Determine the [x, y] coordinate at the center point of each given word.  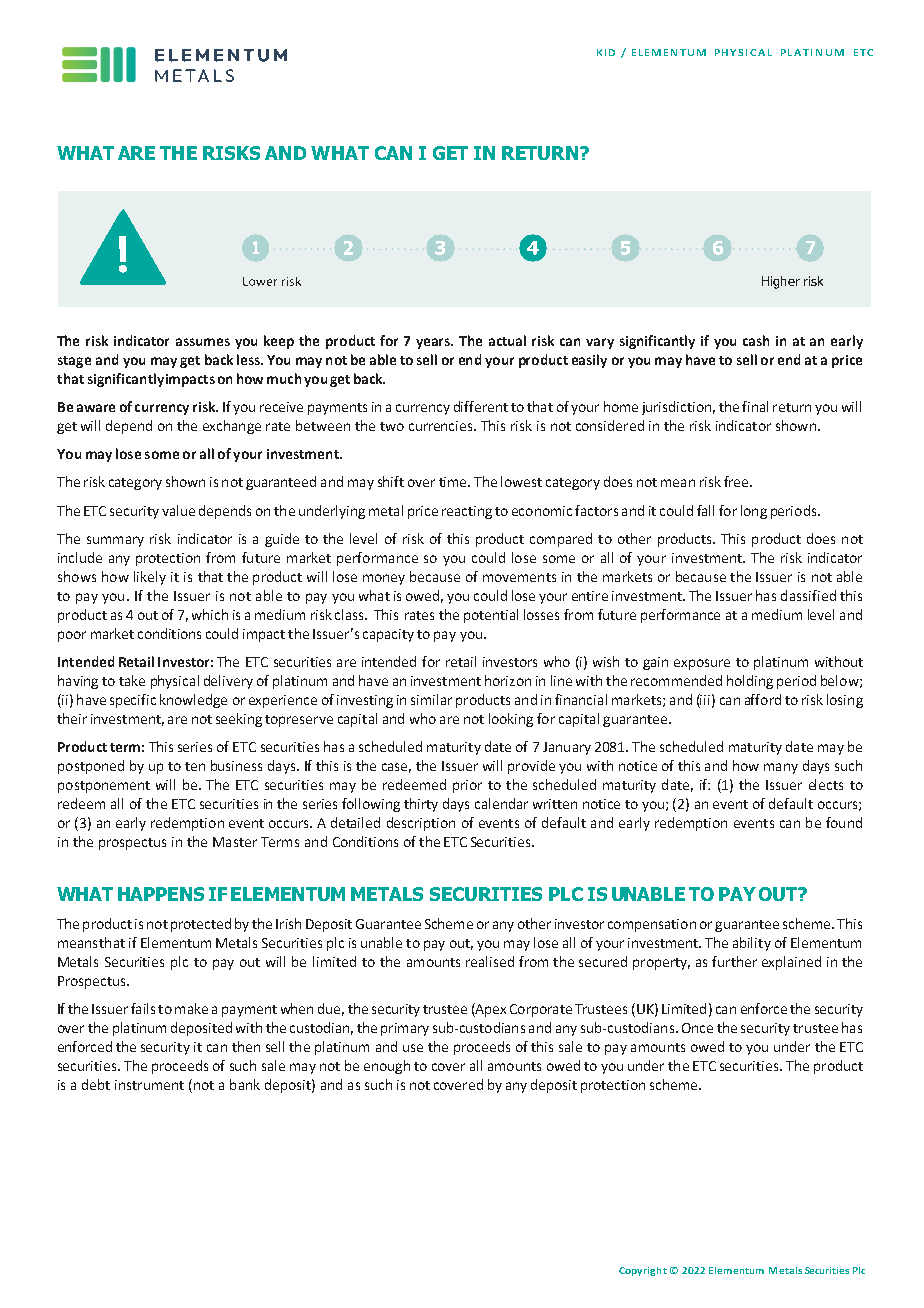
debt [96, 1084]
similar [431, 699]
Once [697, 1028]
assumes [203, 342]
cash [756, 340]
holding [750, 682]
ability [752, 944]
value [178, 510]
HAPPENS [161, 894]
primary [405, 1029]
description [421, 824]
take [132, 680]
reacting [467, 512]
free [737, 481]
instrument [149, 1085]
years [434, 343]
